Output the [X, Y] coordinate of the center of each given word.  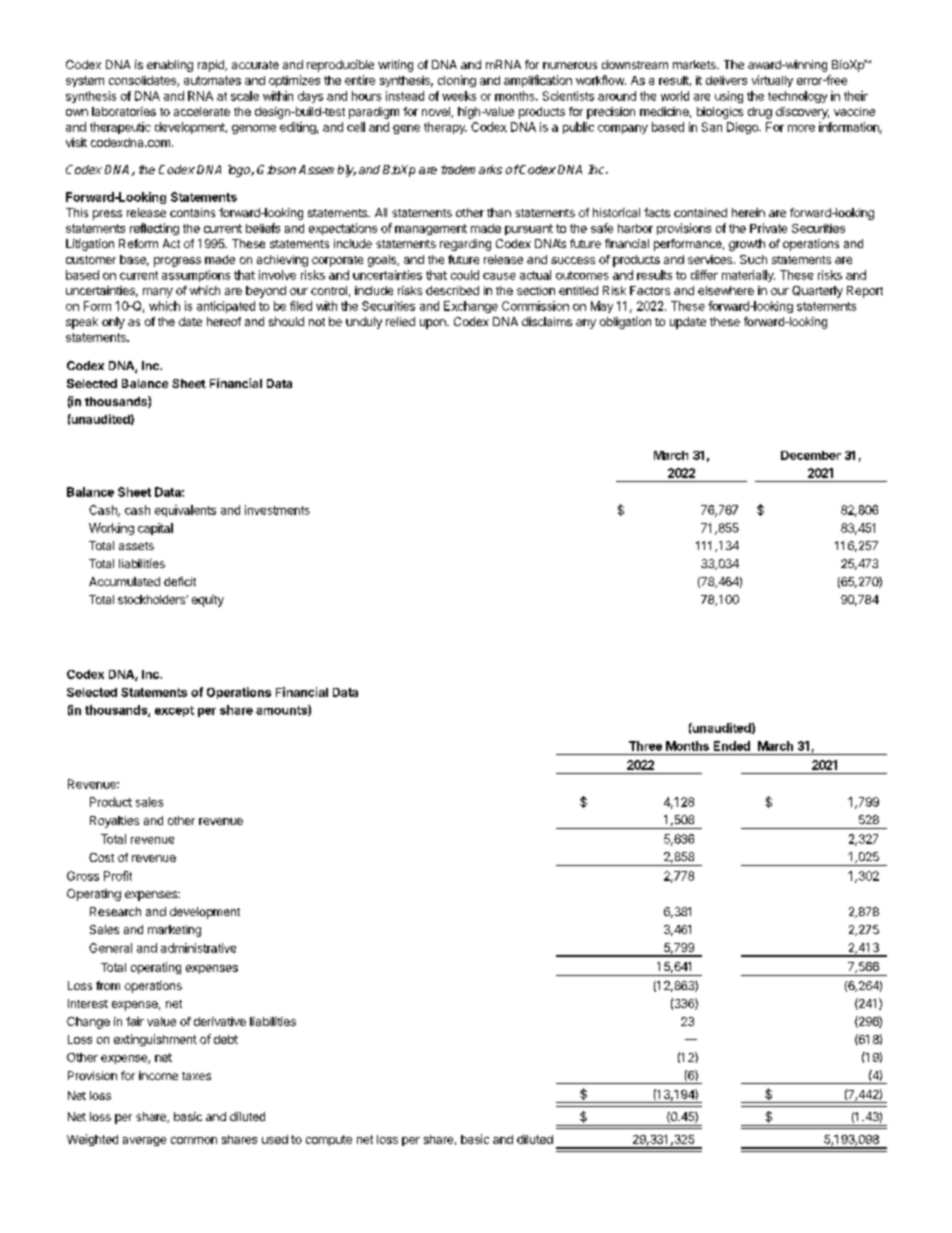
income [158, 1075]
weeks [459, 96]
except [174, 711]
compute [329, 1140]
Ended [732, 746]
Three [645, 746]
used [275, 1139]
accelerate [202, 111]
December [811, 455]
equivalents [185, 511]
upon [434, 324]
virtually [772, 81]
